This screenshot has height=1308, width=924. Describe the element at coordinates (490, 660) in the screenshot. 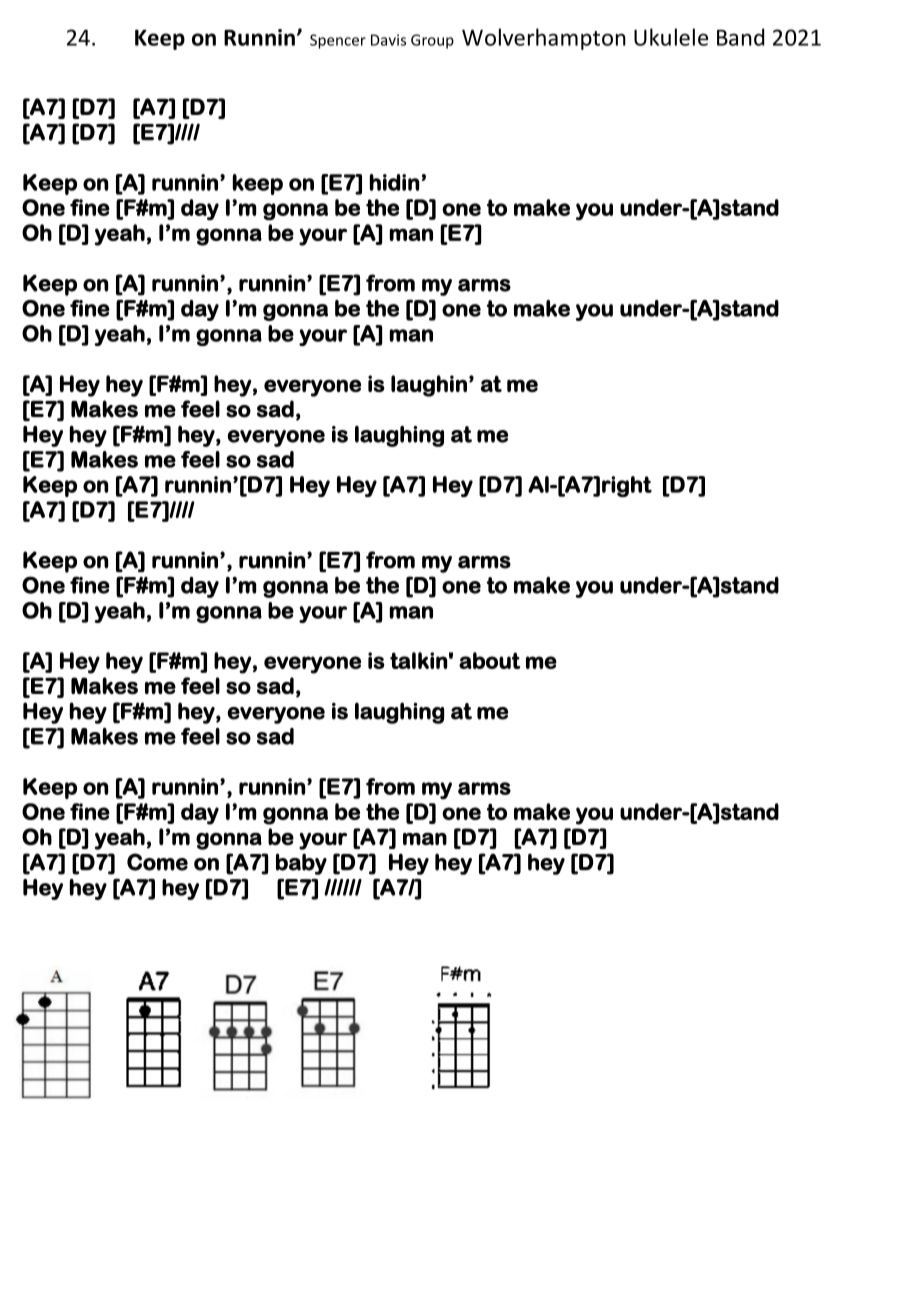

I see `about` at that location.
